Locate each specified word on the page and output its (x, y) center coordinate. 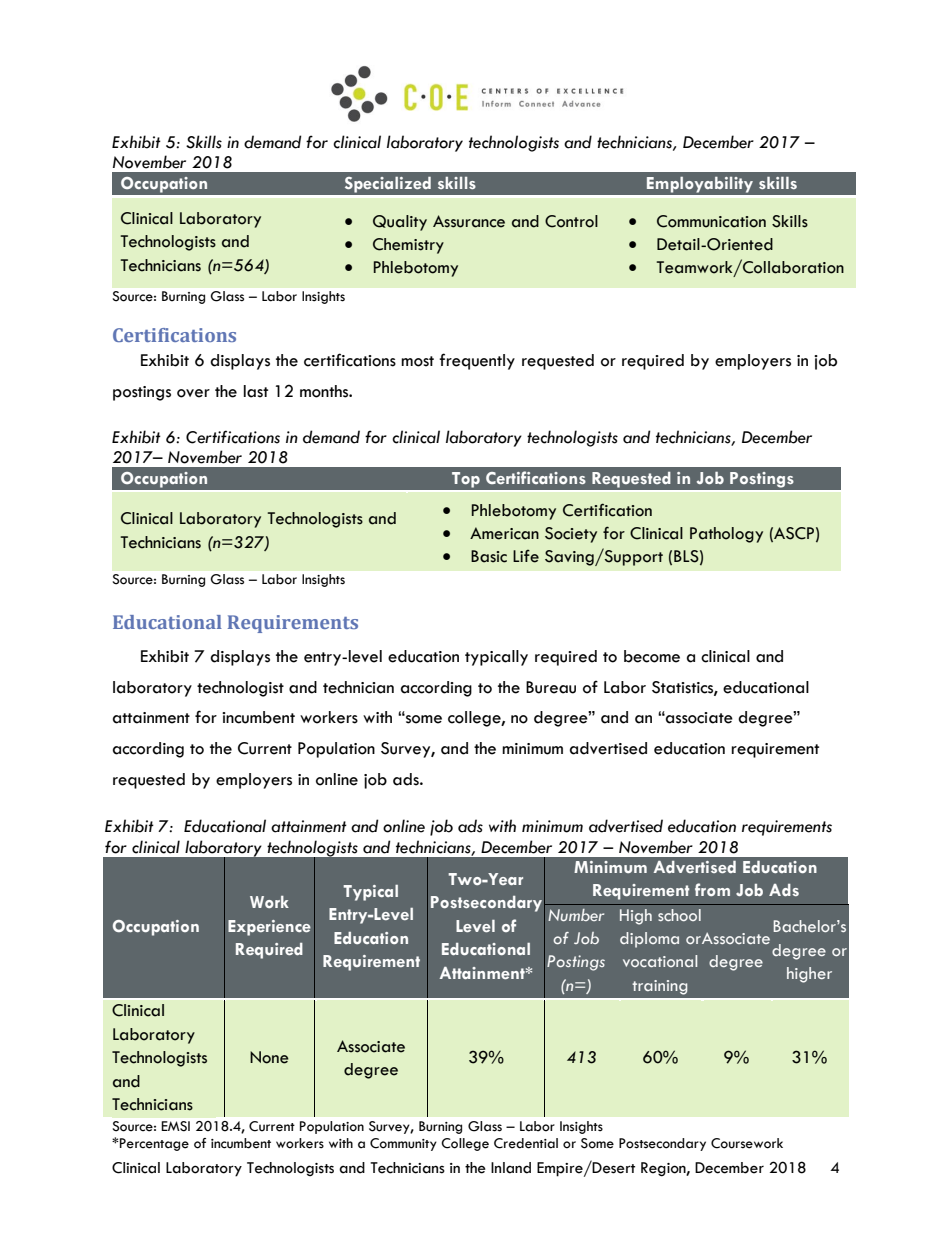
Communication (711, 221)
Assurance (469, 221)
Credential (526, 1143)
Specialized (388, 185)
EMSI (176, 1126)
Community (403, 1144)
